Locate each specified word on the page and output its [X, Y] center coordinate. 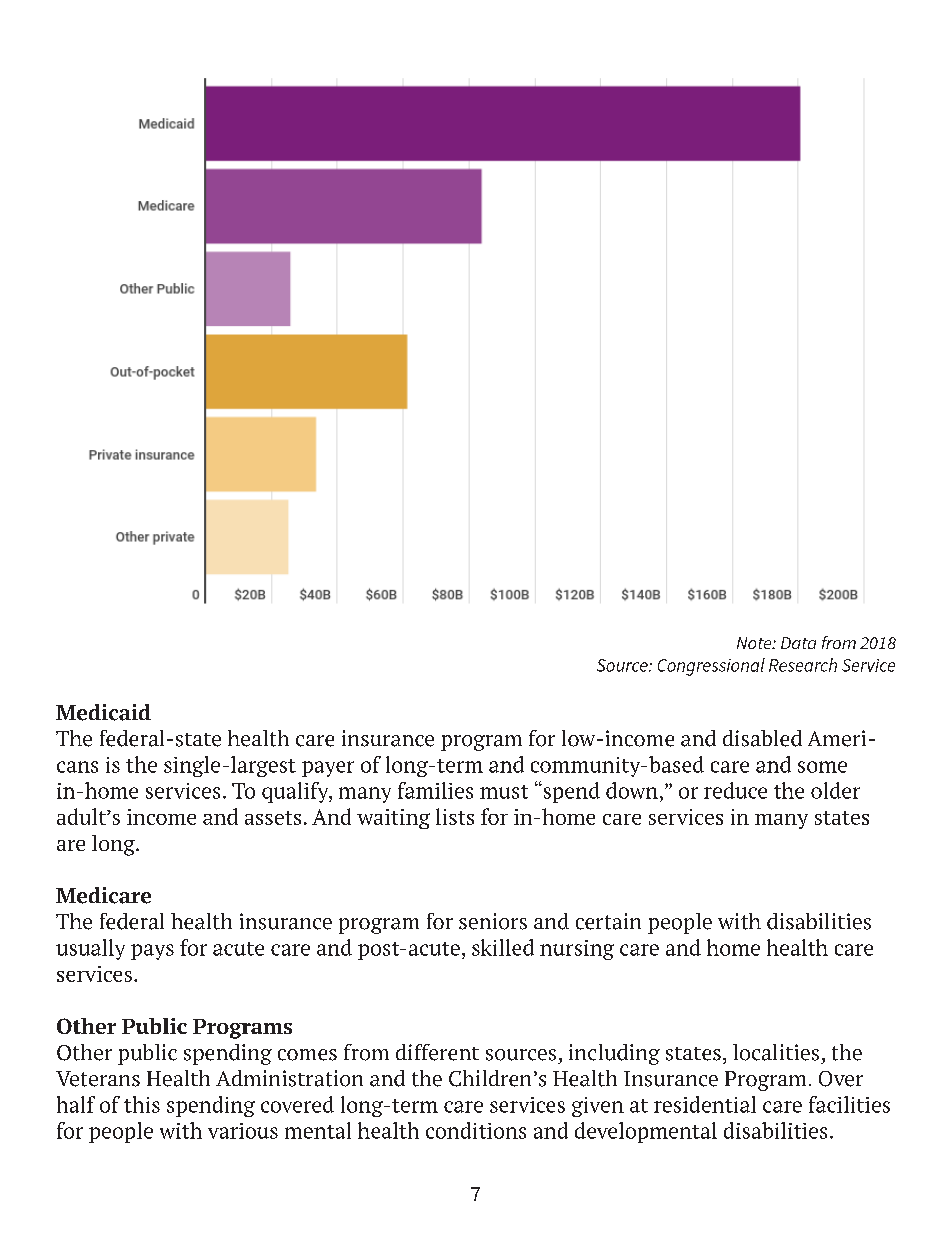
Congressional [711, 667]
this [142, 1104]
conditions [476, 1130]
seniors [493, 921]
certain [608, 921]
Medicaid [103, 712]
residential [705, 1104]
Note [755, 643]
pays [152, 952]
